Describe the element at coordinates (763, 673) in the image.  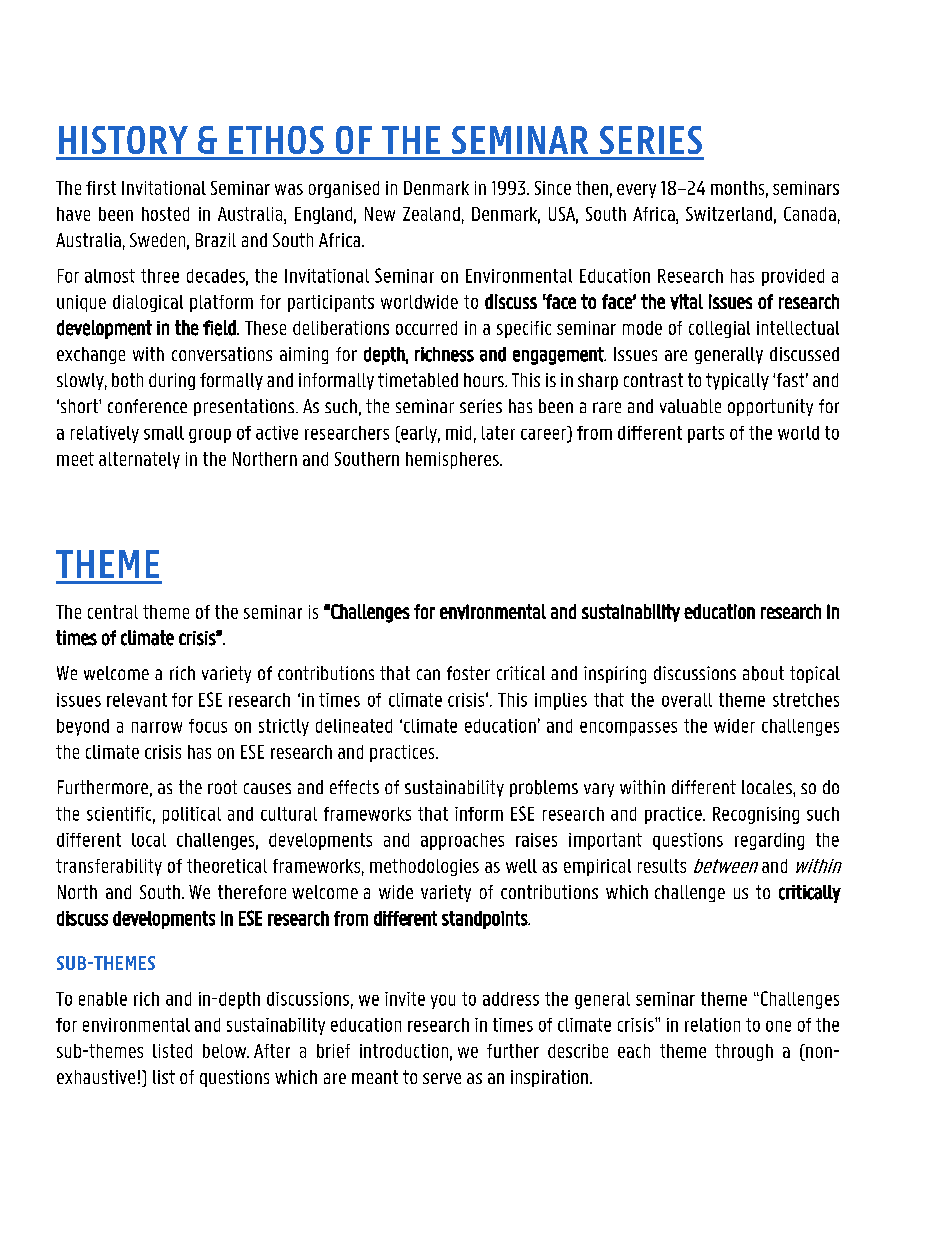
I see `about` at that location.
